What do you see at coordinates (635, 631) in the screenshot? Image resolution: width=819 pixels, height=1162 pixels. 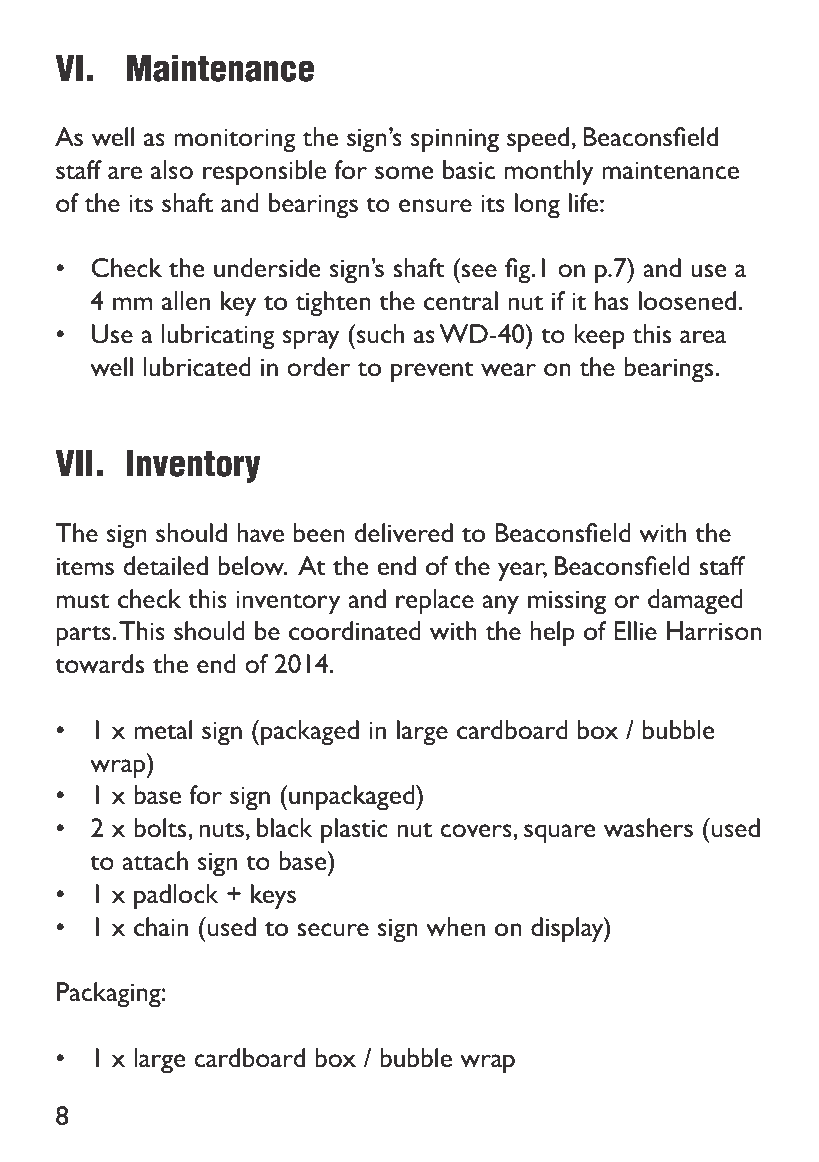 I see `Ellie` at bounding box center [635, 631].
